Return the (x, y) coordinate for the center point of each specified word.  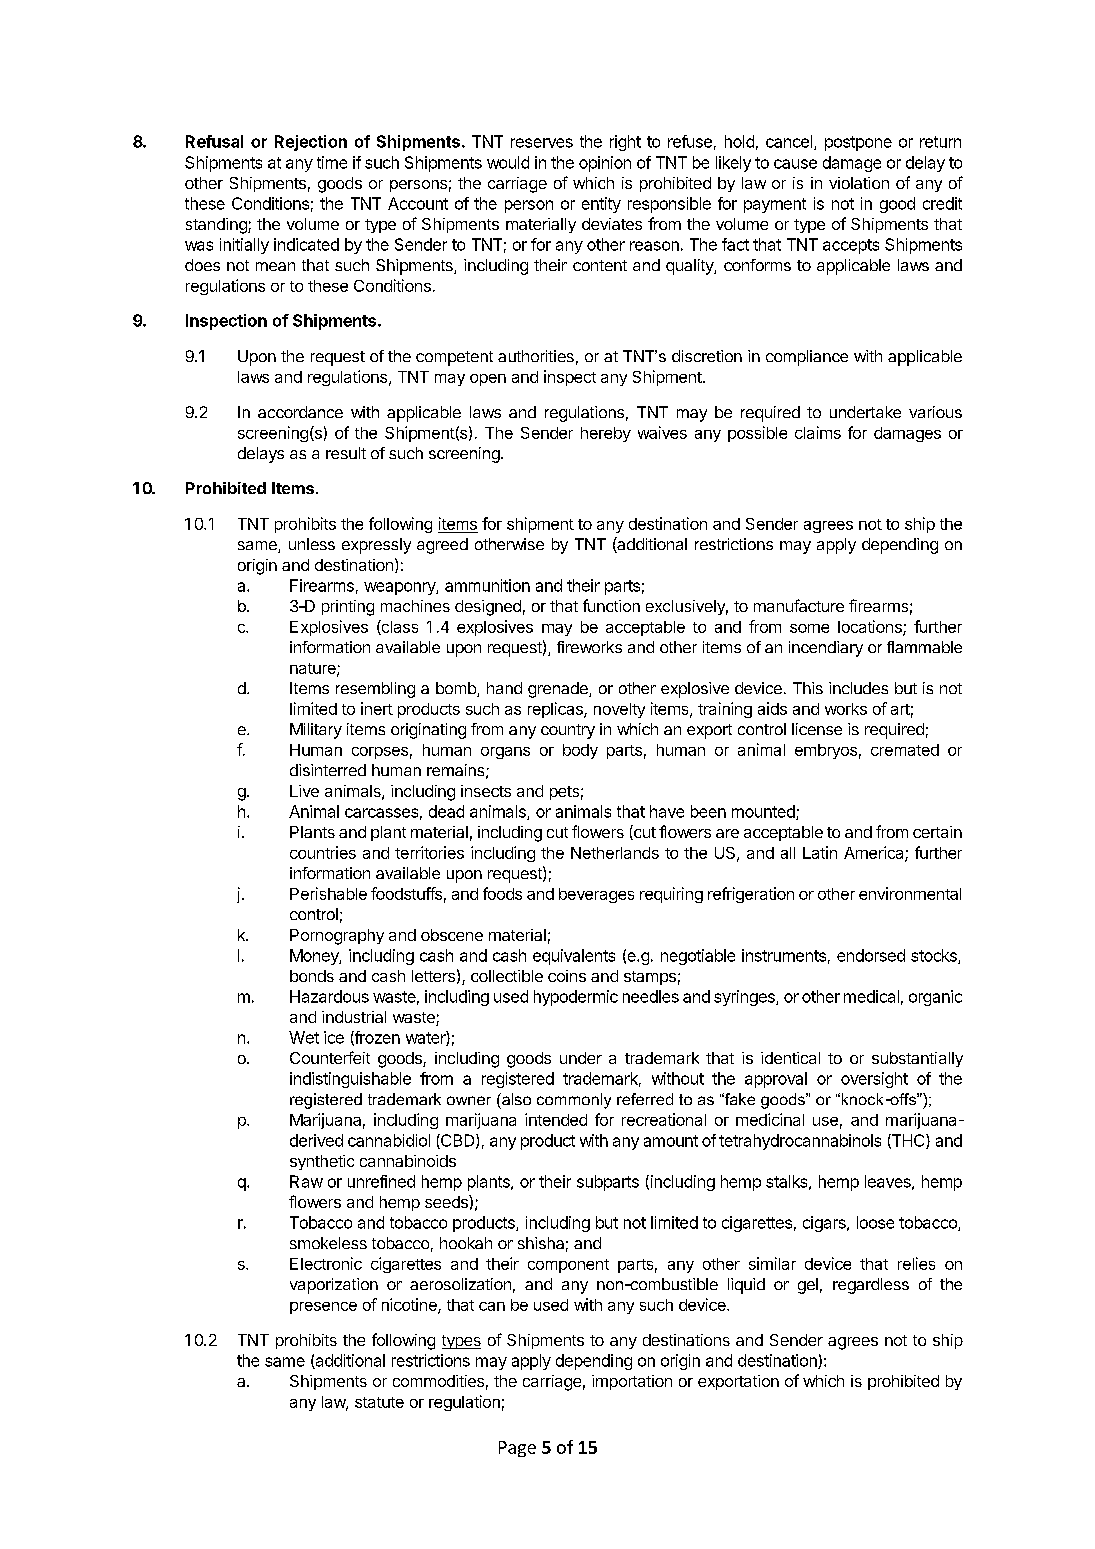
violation (859, 183)
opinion (605, 164)
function (611, 605)
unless (312, 544)
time (332, 162)
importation (632, 1382)
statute (379, 1402)
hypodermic (576, 998)
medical (871, 996)
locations (871, 627)
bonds (312, 976)
